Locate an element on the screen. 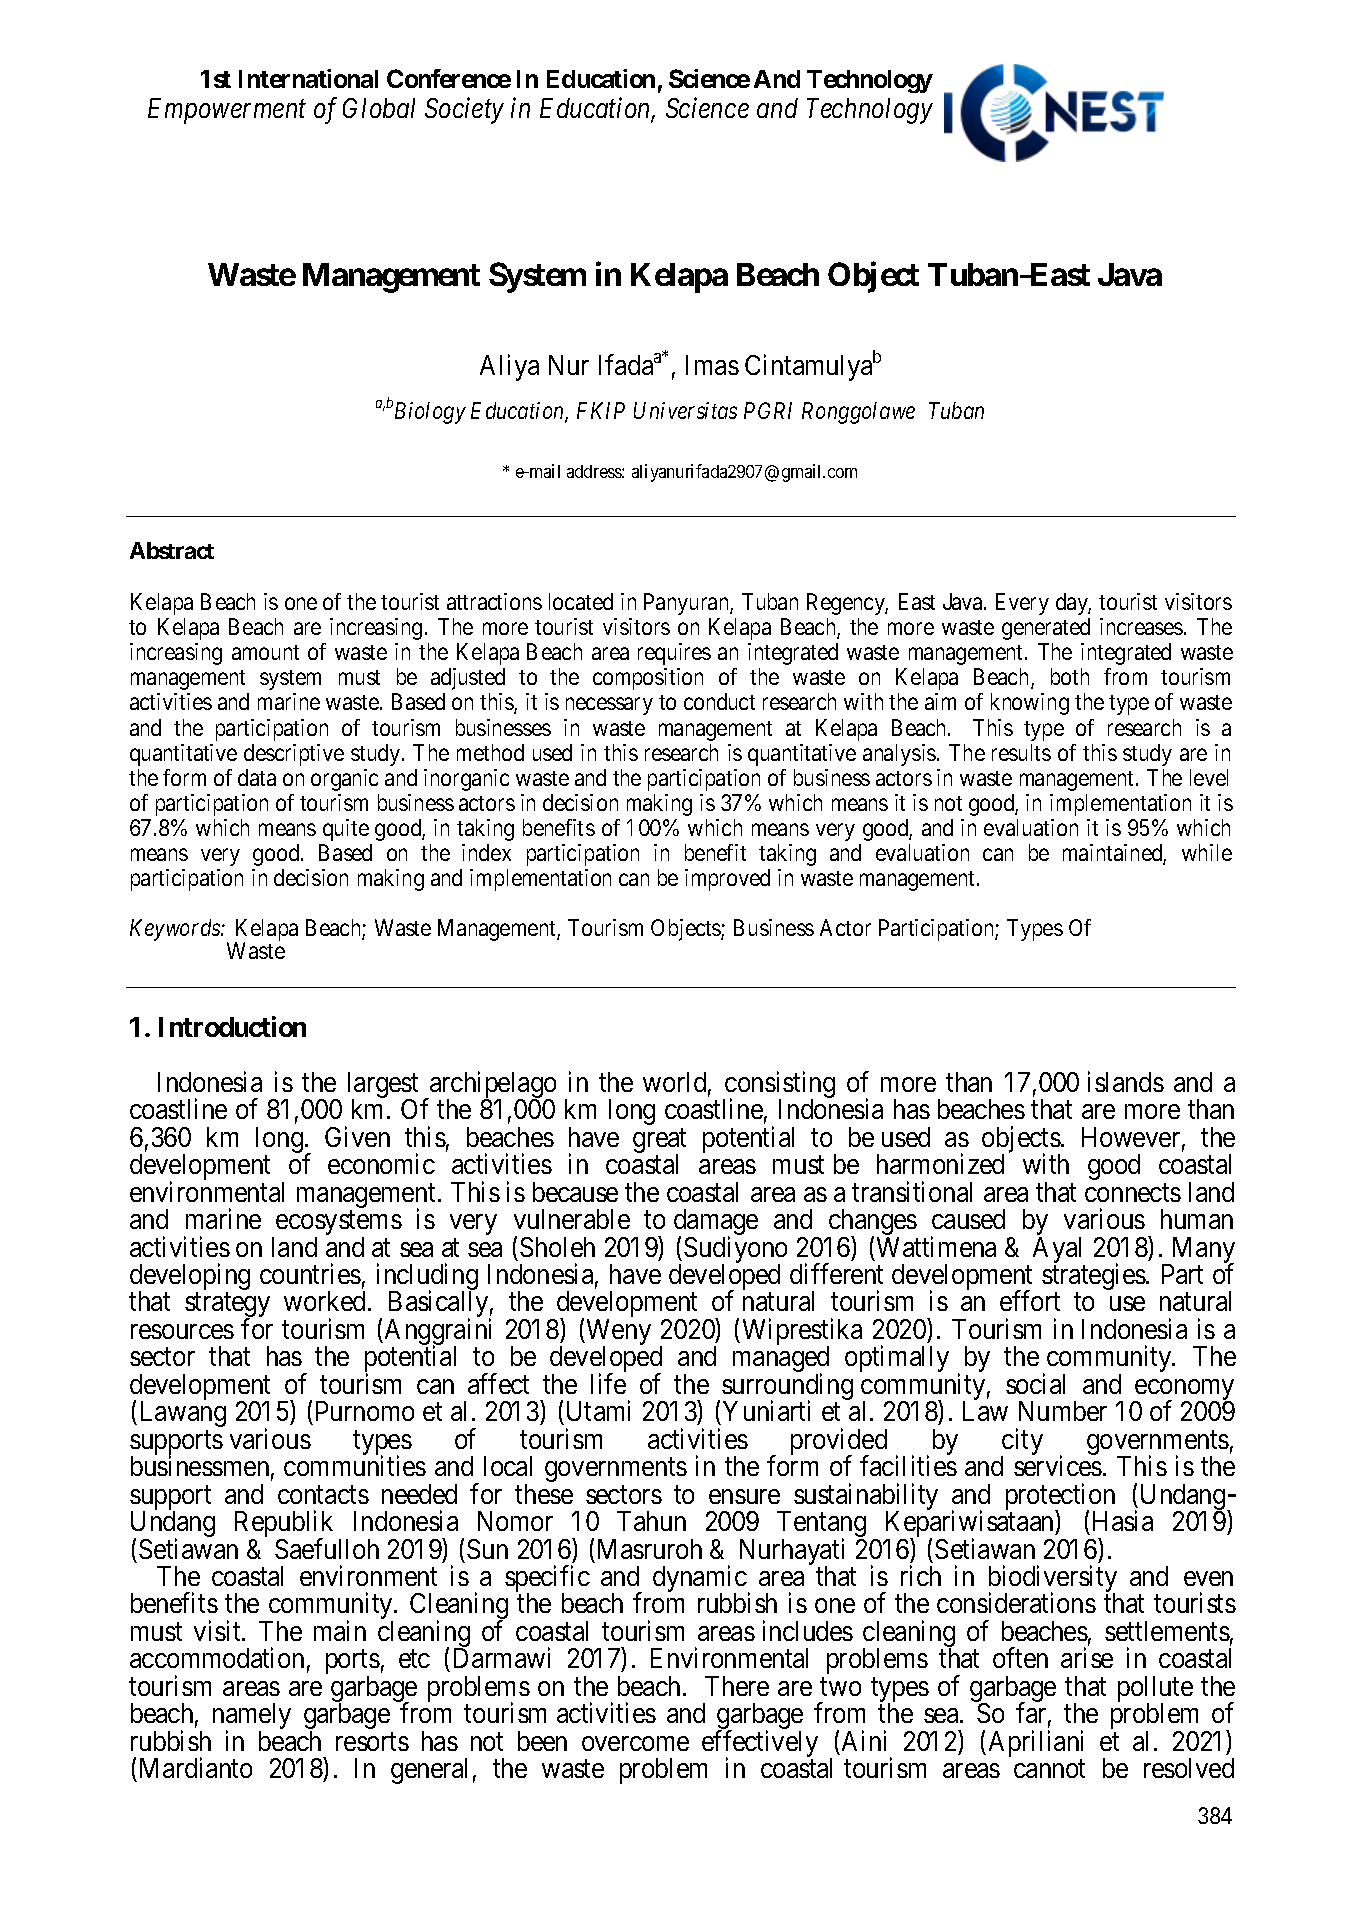 The height and width of the screenshot is (1925, 1362). Society is located at coordinates (464, 111).
